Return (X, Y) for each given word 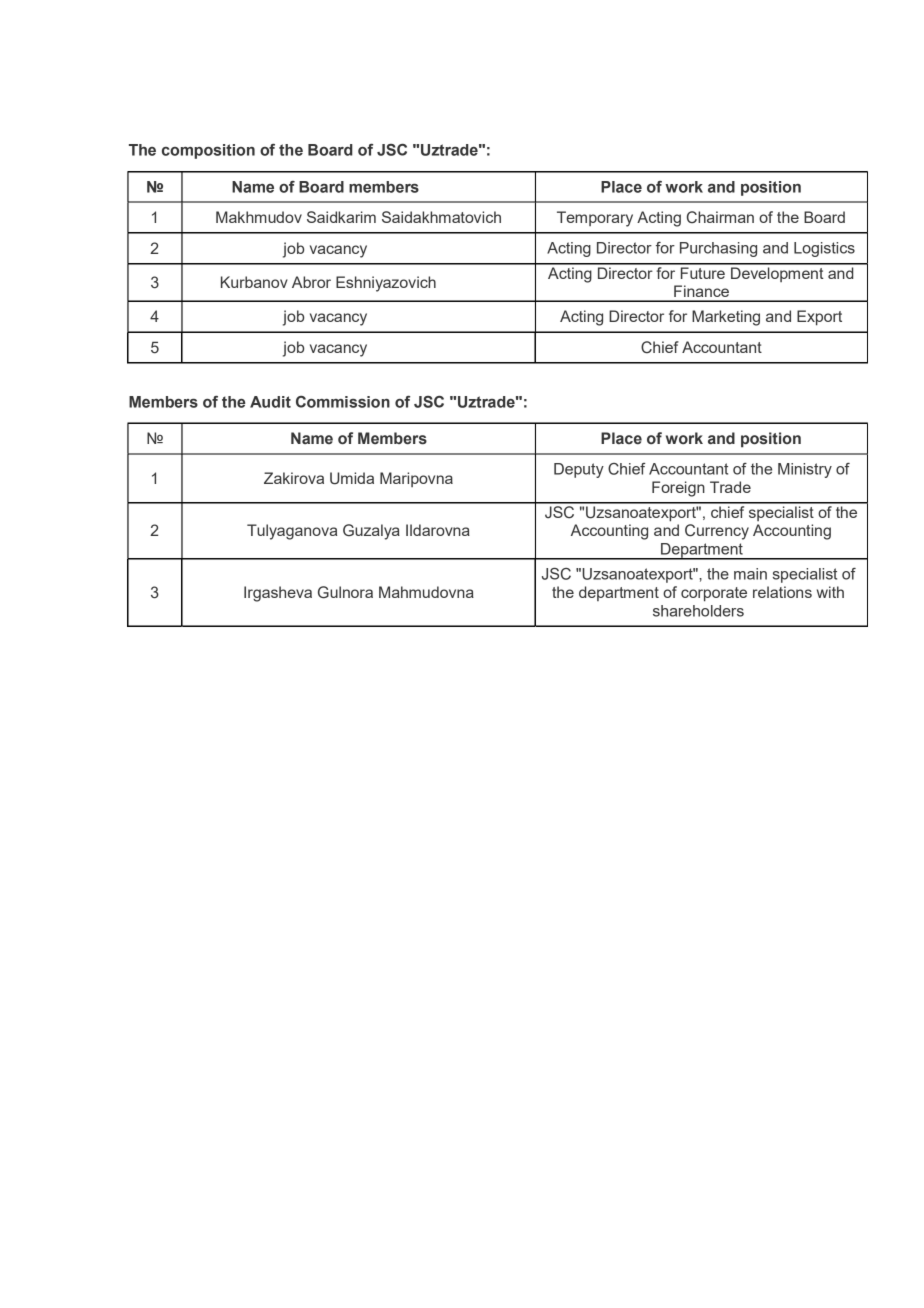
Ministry (805, 470)
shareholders (698, 611)
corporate (714, 594)
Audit (270, 402)
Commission (343, 402)
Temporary (595, 219)
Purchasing (718, 249)
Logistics (824, 249)
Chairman (720, 217)
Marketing (726, 318)
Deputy (579, 470)
